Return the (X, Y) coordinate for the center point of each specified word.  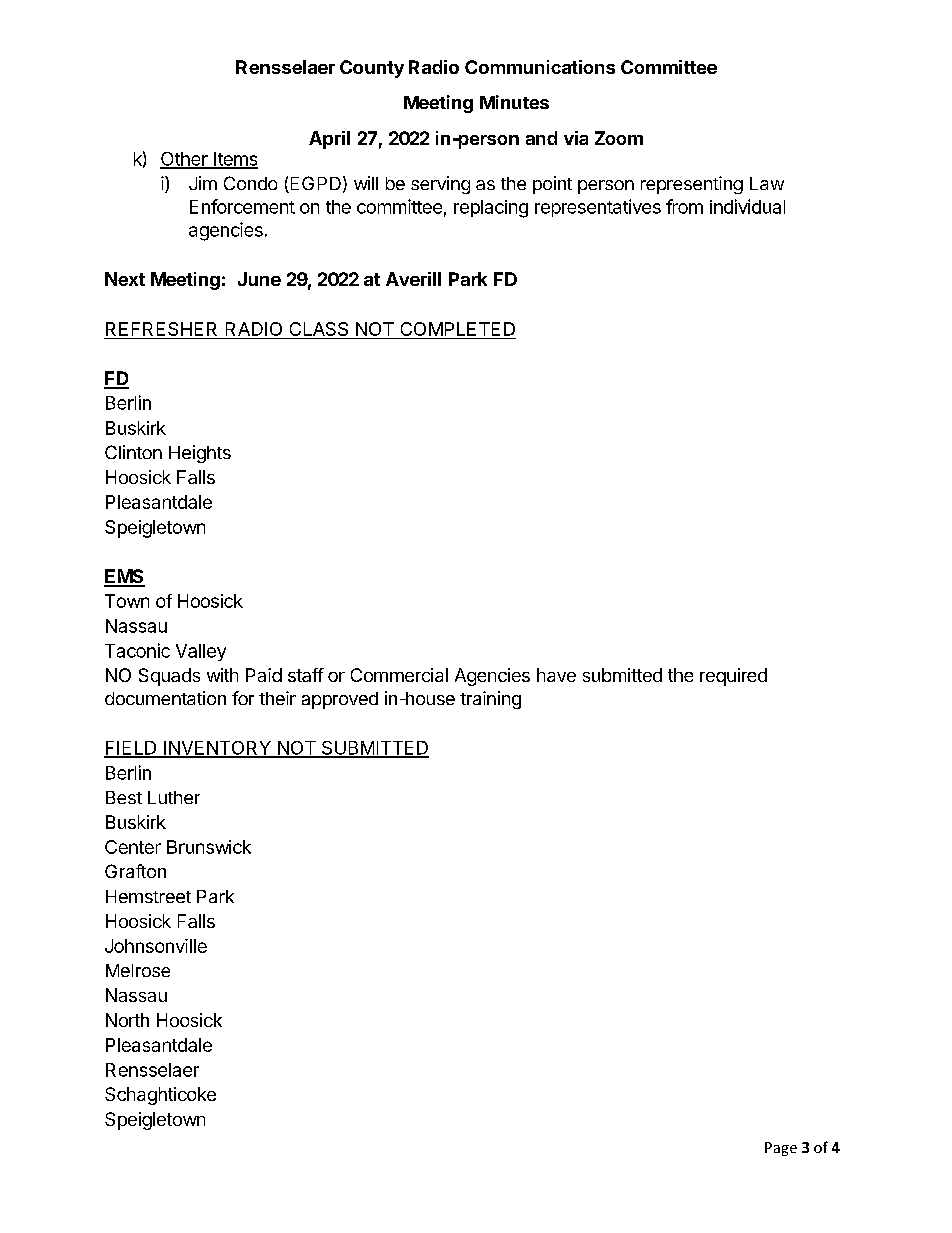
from (684, 206)
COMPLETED (458, 329)
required (733, 677)
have (556, 675)
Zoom (619, 138)
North (127, 1020)
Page (781, 1149)
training (490, 700)
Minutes (514, 102)
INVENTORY (217, 749)
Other (185, 160)
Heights (200, 454)
